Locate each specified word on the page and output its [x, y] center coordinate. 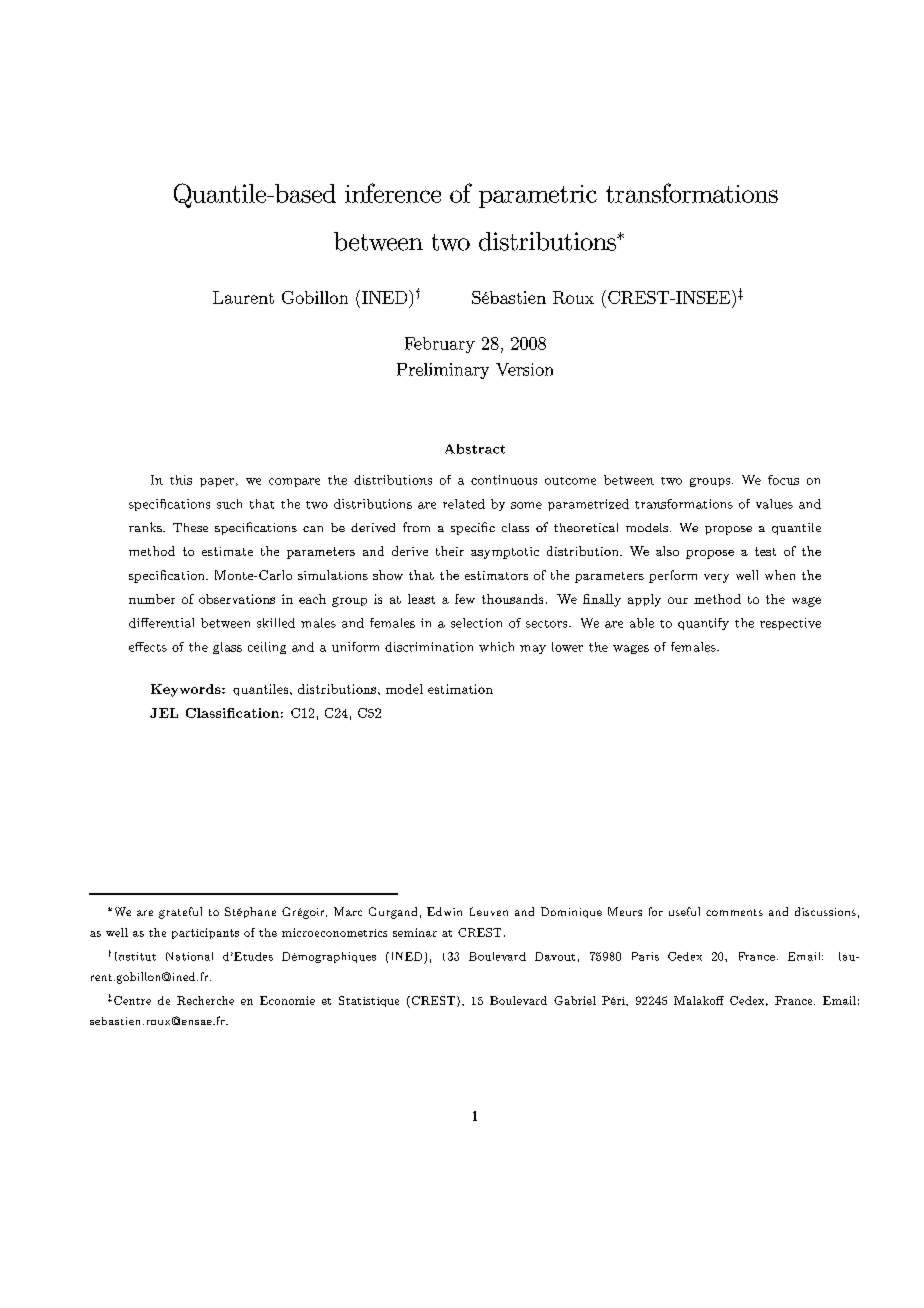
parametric [538, 196]
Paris [645, 956]
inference [393, 193]
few [465, 599]
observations [237, 599]
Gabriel [575, 1000]
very [716, 578]
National [189, 956]
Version [524, 369]
